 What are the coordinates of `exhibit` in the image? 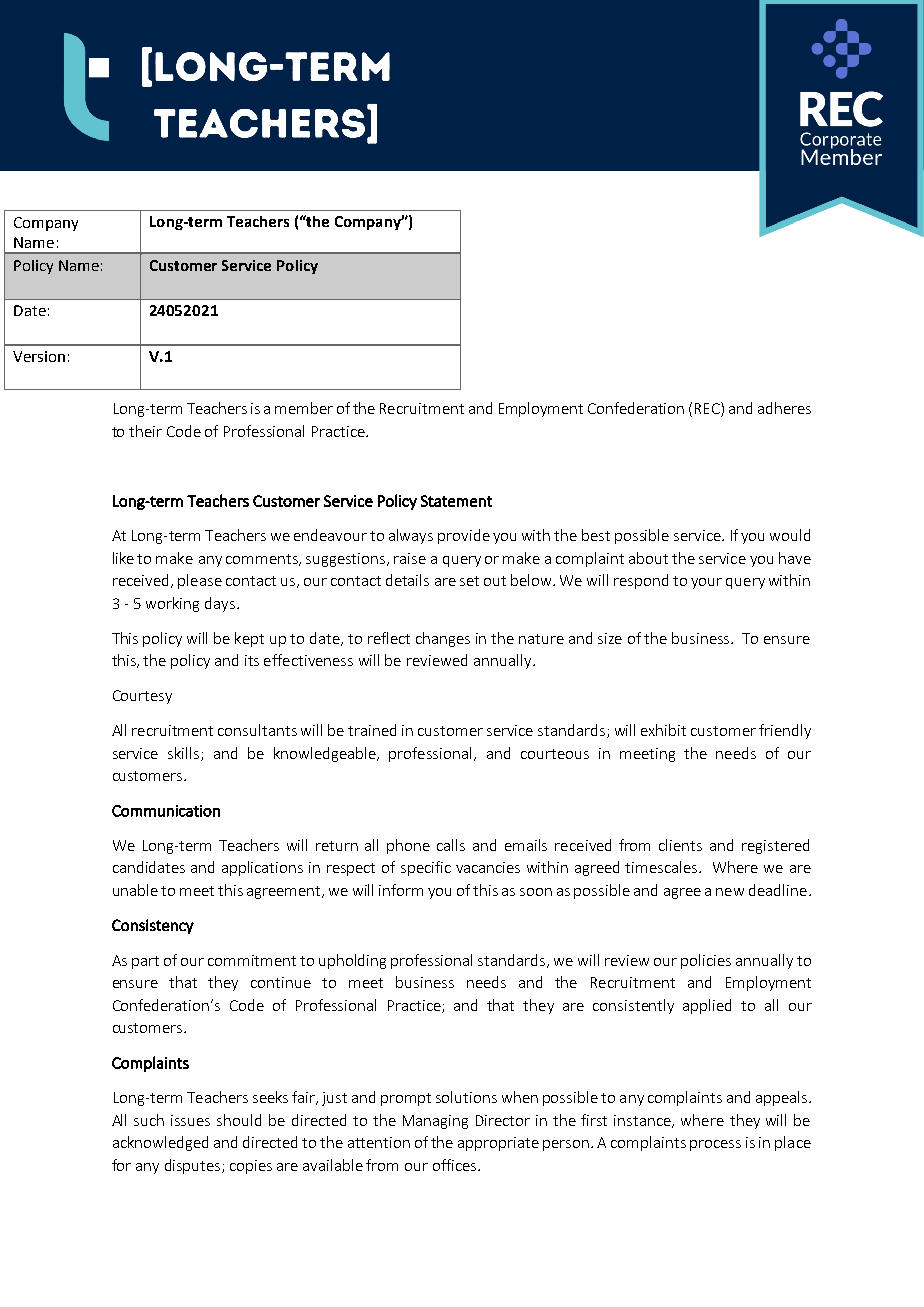 It's located at (663, 730).
